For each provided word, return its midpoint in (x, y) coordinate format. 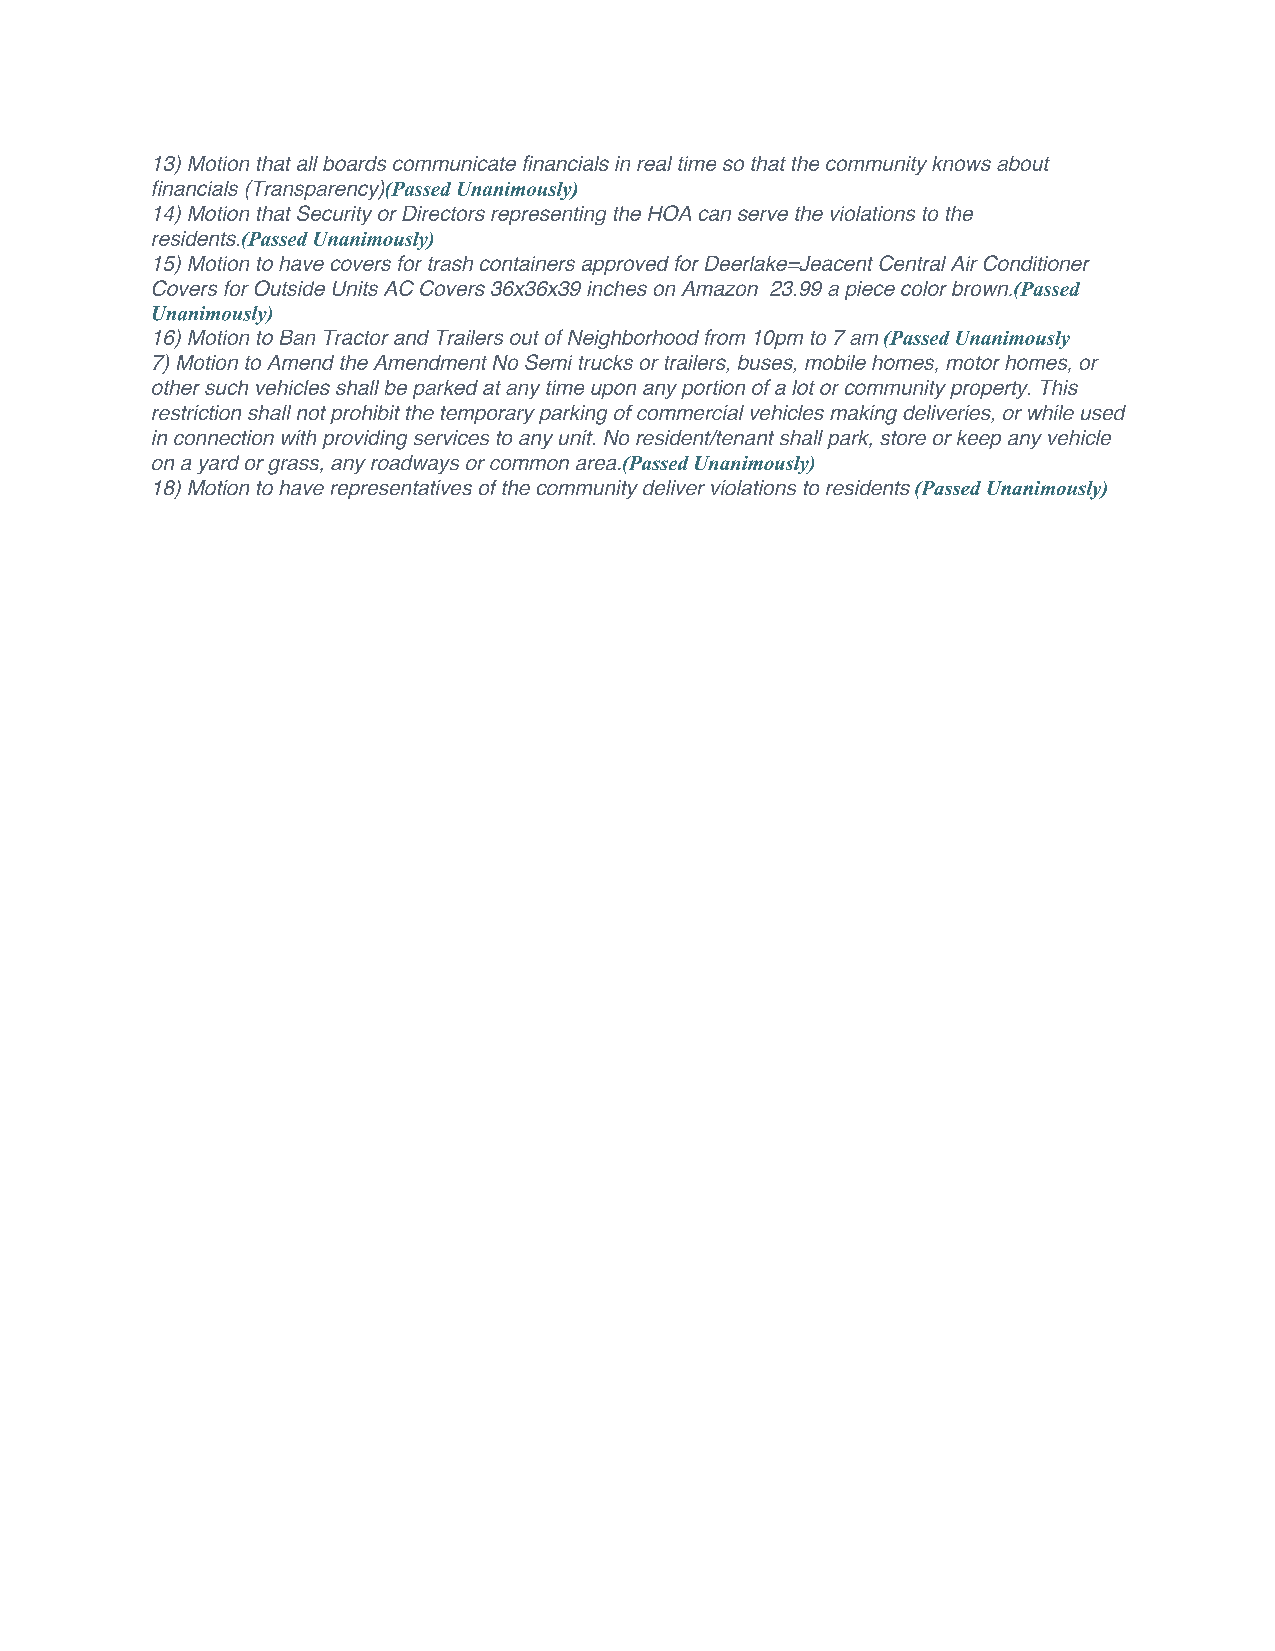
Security (334, 215)
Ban (297, 337)
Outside (290, 288)
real (654, 163)
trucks (606, 362)
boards (354, 163)
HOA (669, 213)
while (1051, 412)
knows (961, 163)
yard (218, 464)
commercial (690, 412)
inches (617, 288)
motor (973, 363)
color (924, 288)
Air (964, 263)
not (311, 413)
